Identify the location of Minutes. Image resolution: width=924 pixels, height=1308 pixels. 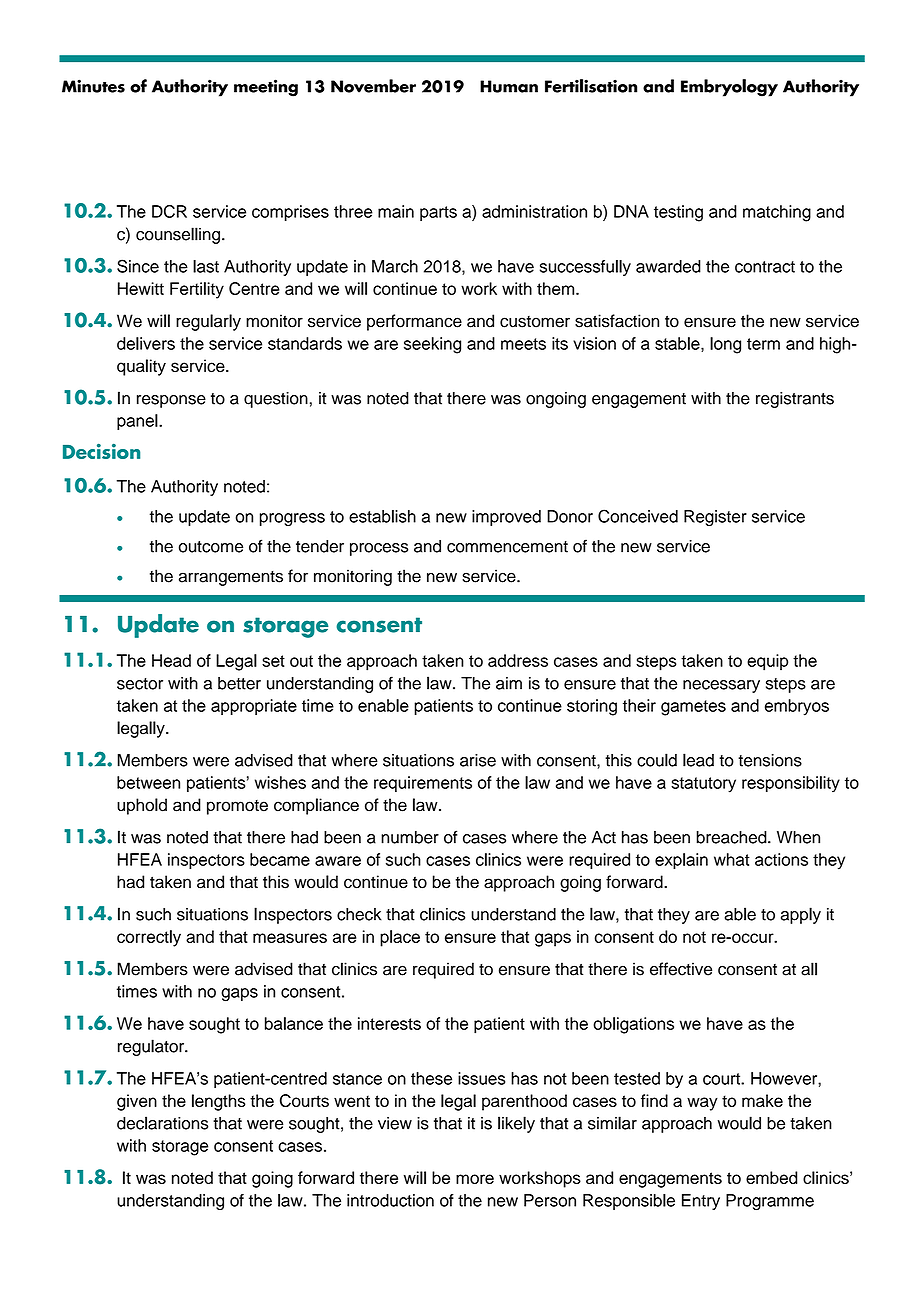
(93, 86).
